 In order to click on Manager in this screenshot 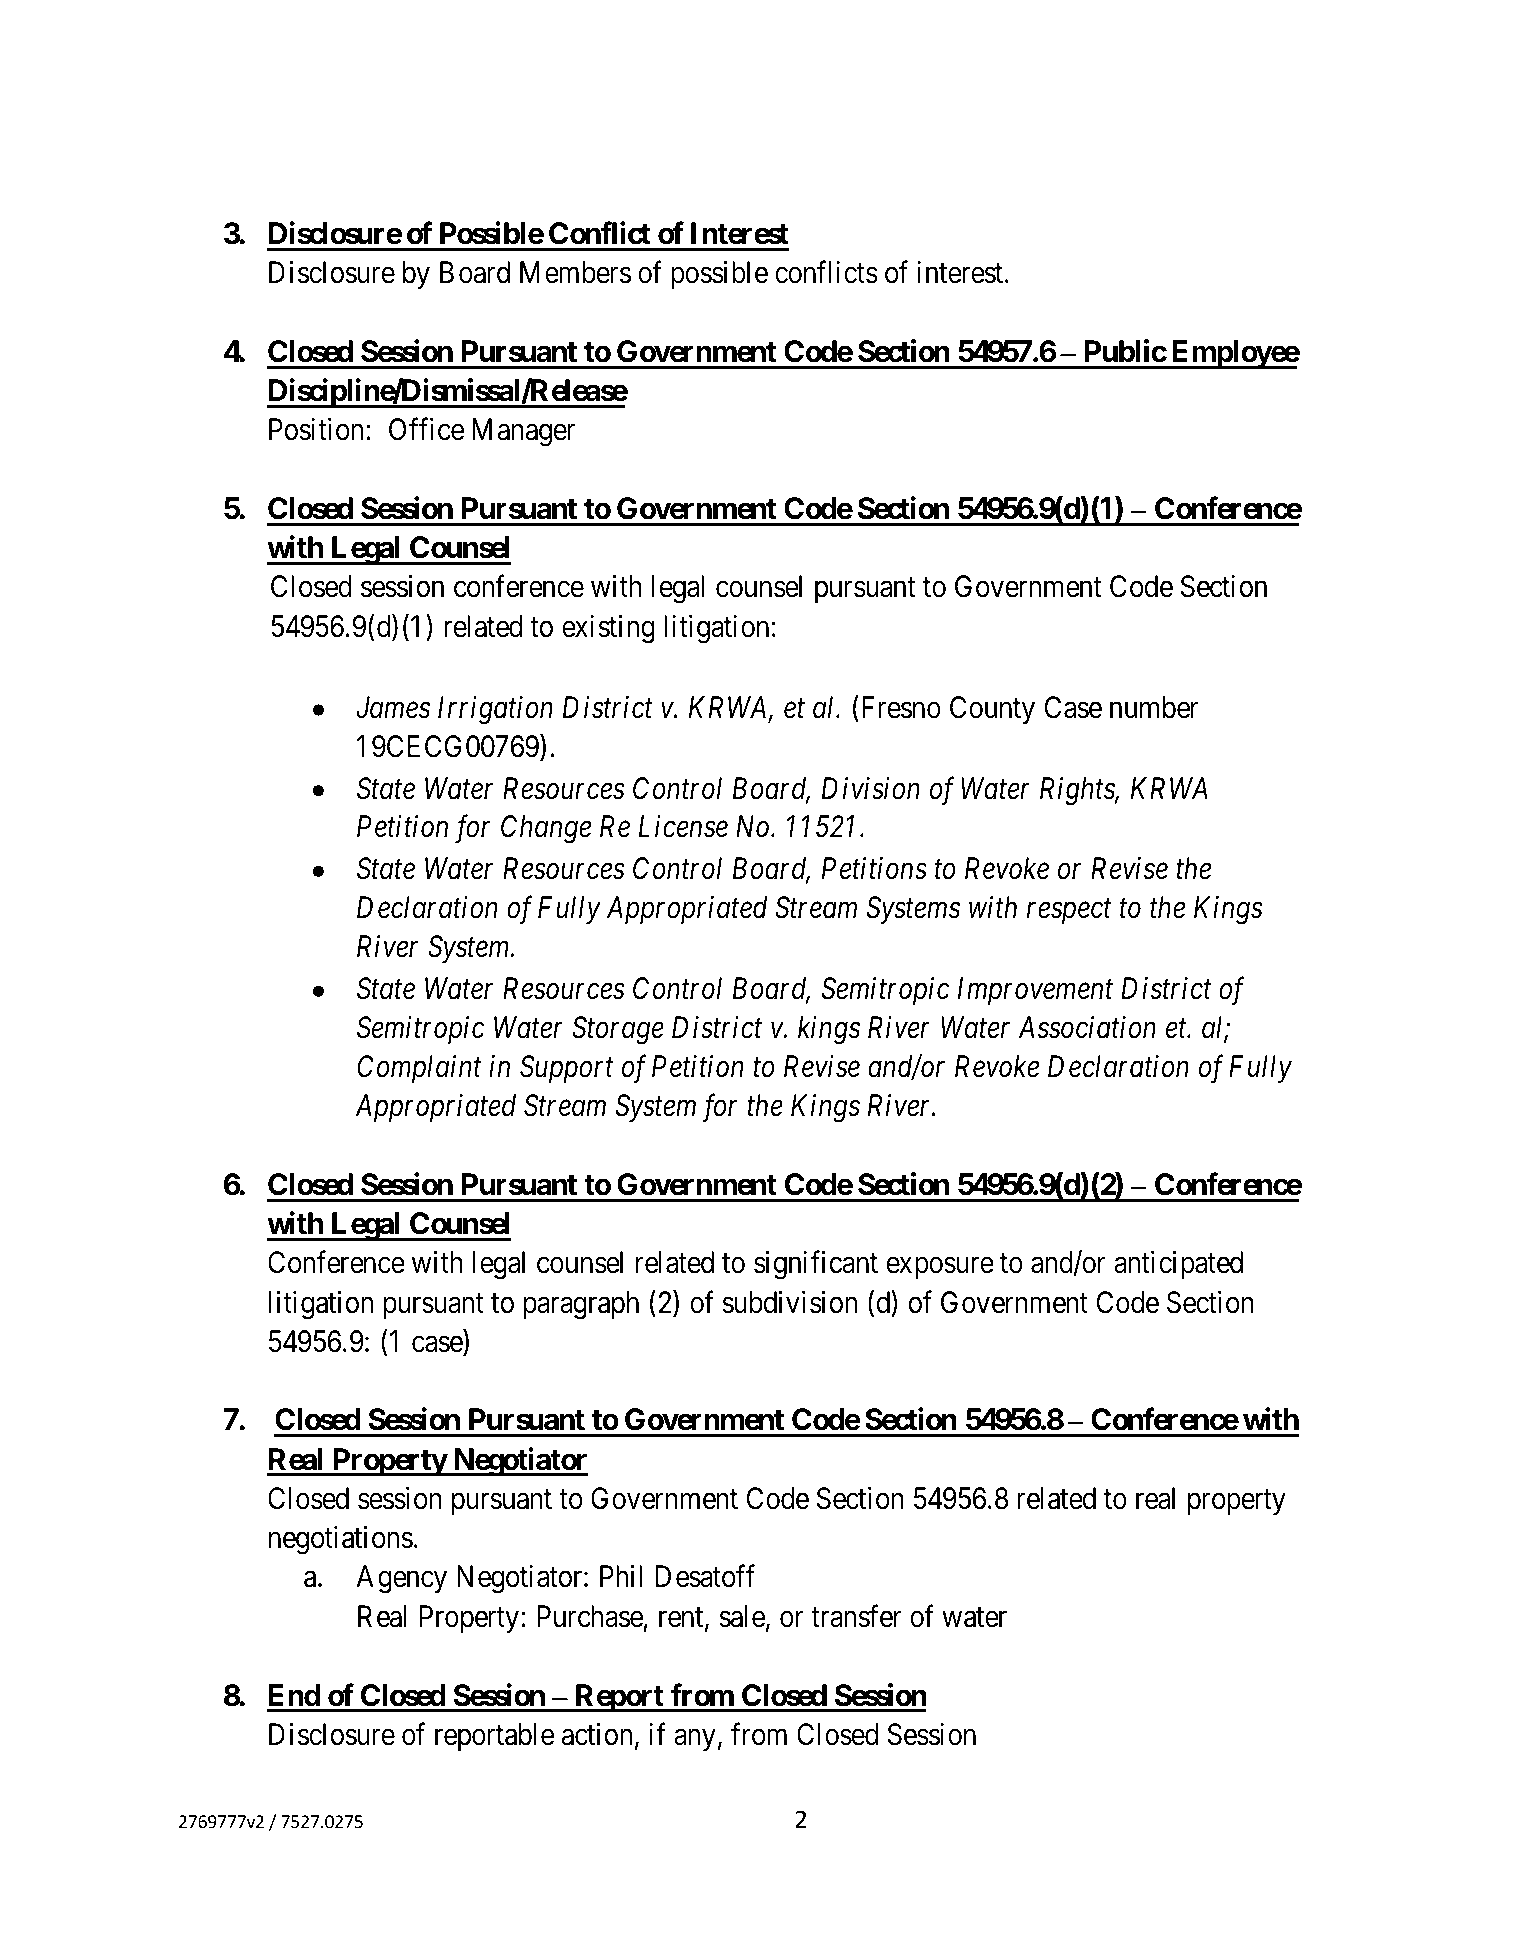, I will do `click(523, 433)`.
